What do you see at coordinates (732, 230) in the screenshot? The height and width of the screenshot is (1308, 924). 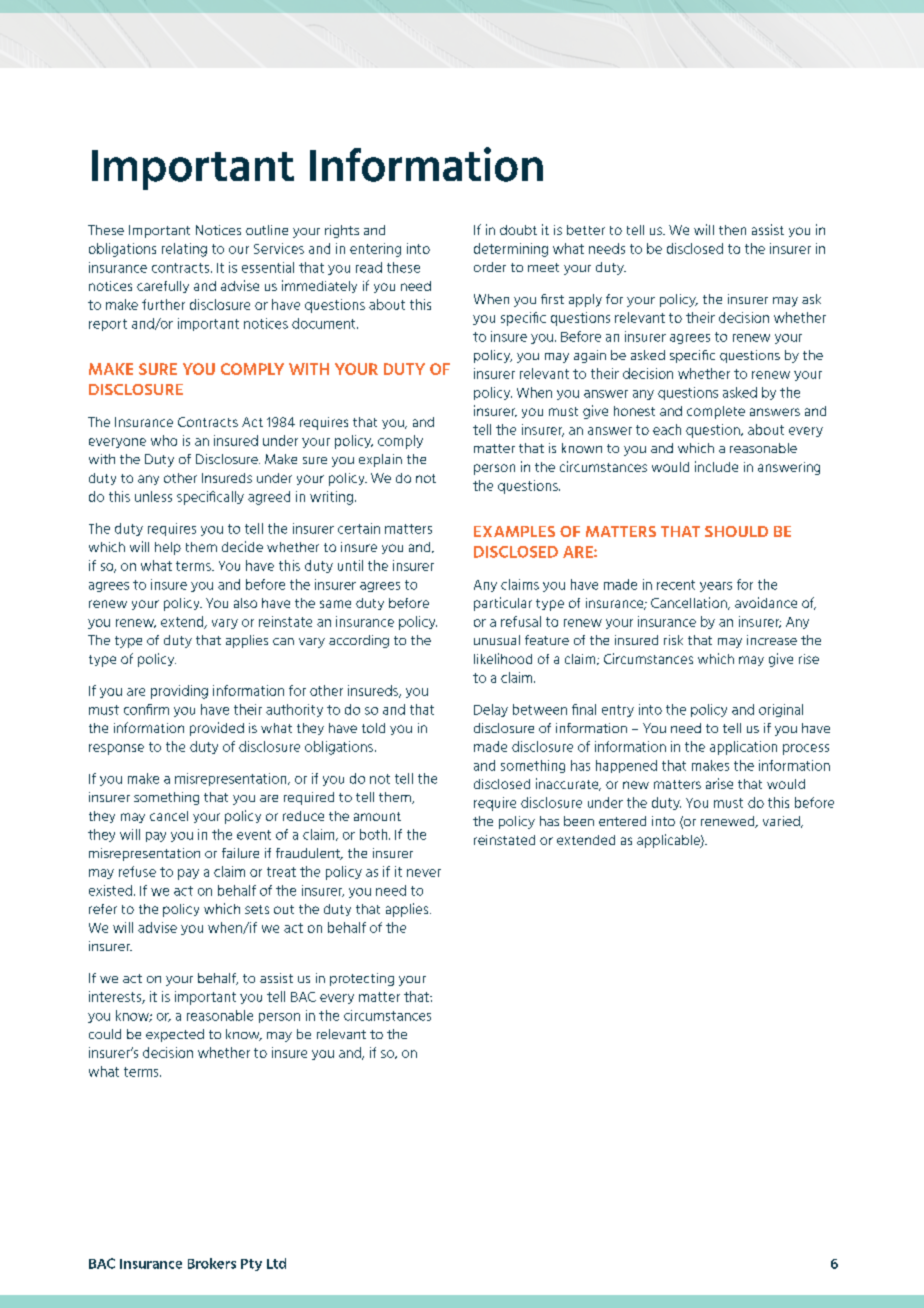 I see `then` at bounding box center [732, 230].
